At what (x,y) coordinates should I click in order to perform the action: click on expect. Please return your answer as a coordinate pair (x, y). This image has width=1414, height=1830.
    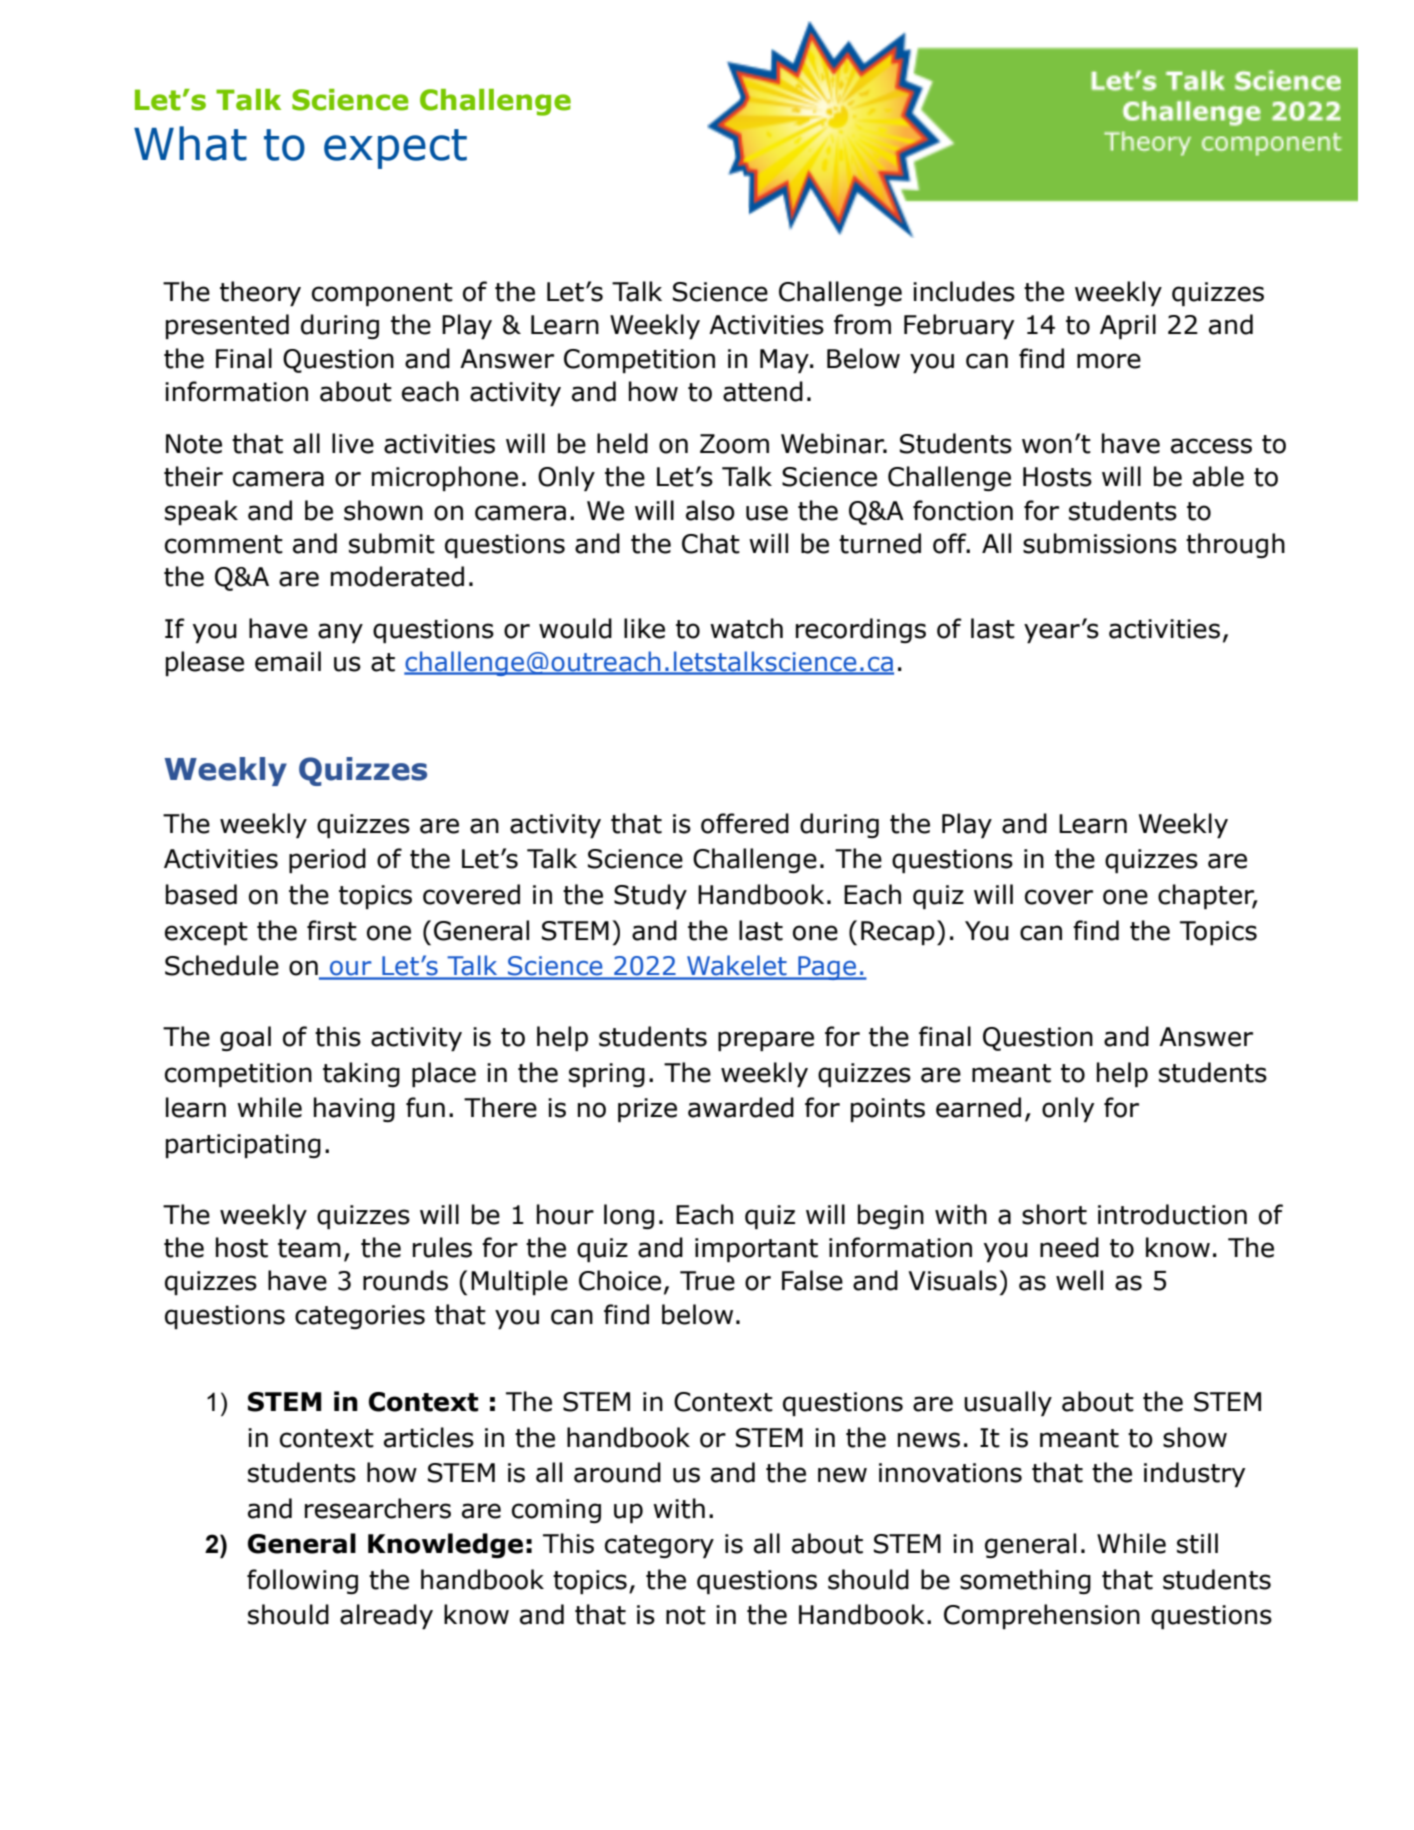
    Looking at the image, I should click on (395, 149).
